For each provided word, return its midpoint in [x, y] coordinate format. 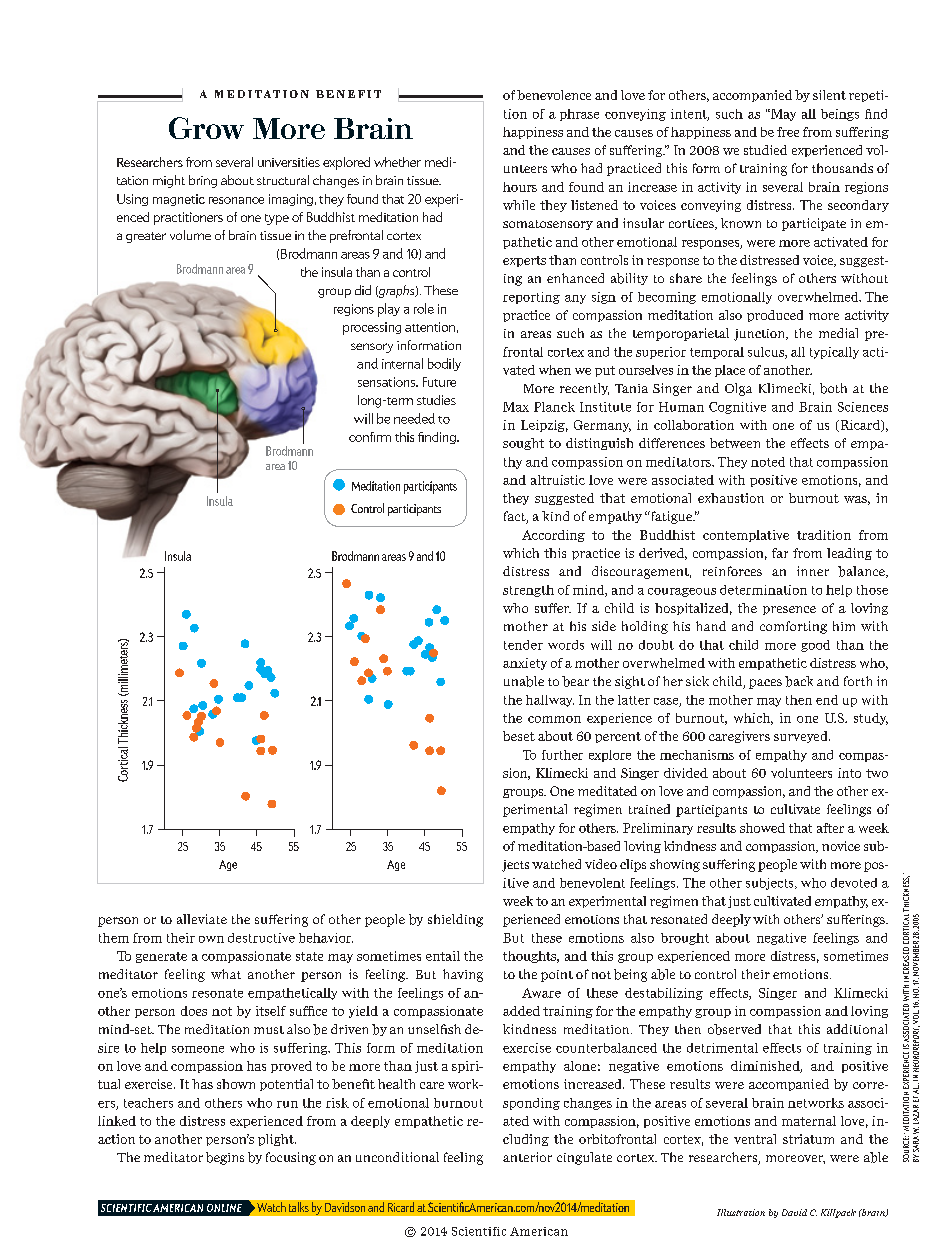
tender [523, 645]
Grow [206, 128]
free [788, 132]
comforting [793, 627]
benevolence [554, 95]
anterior [527, 1157]
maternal [809, 1121]
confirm [370, 437]
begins [225, 1158]
